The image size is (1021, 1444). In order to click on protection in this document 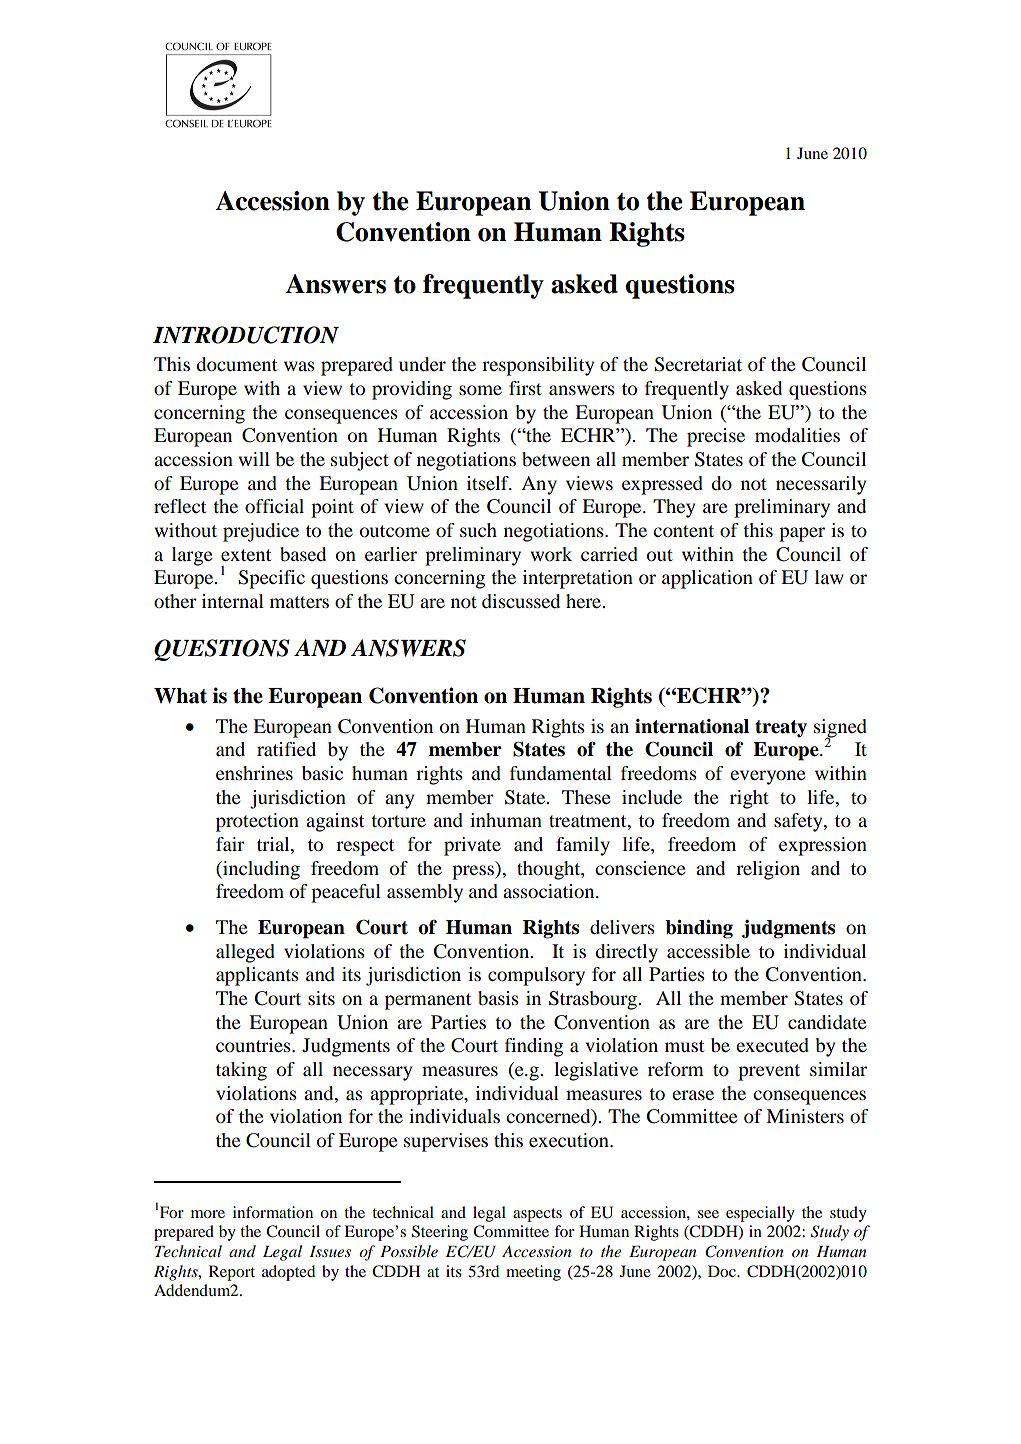, I will do `click(257, 822)`.
